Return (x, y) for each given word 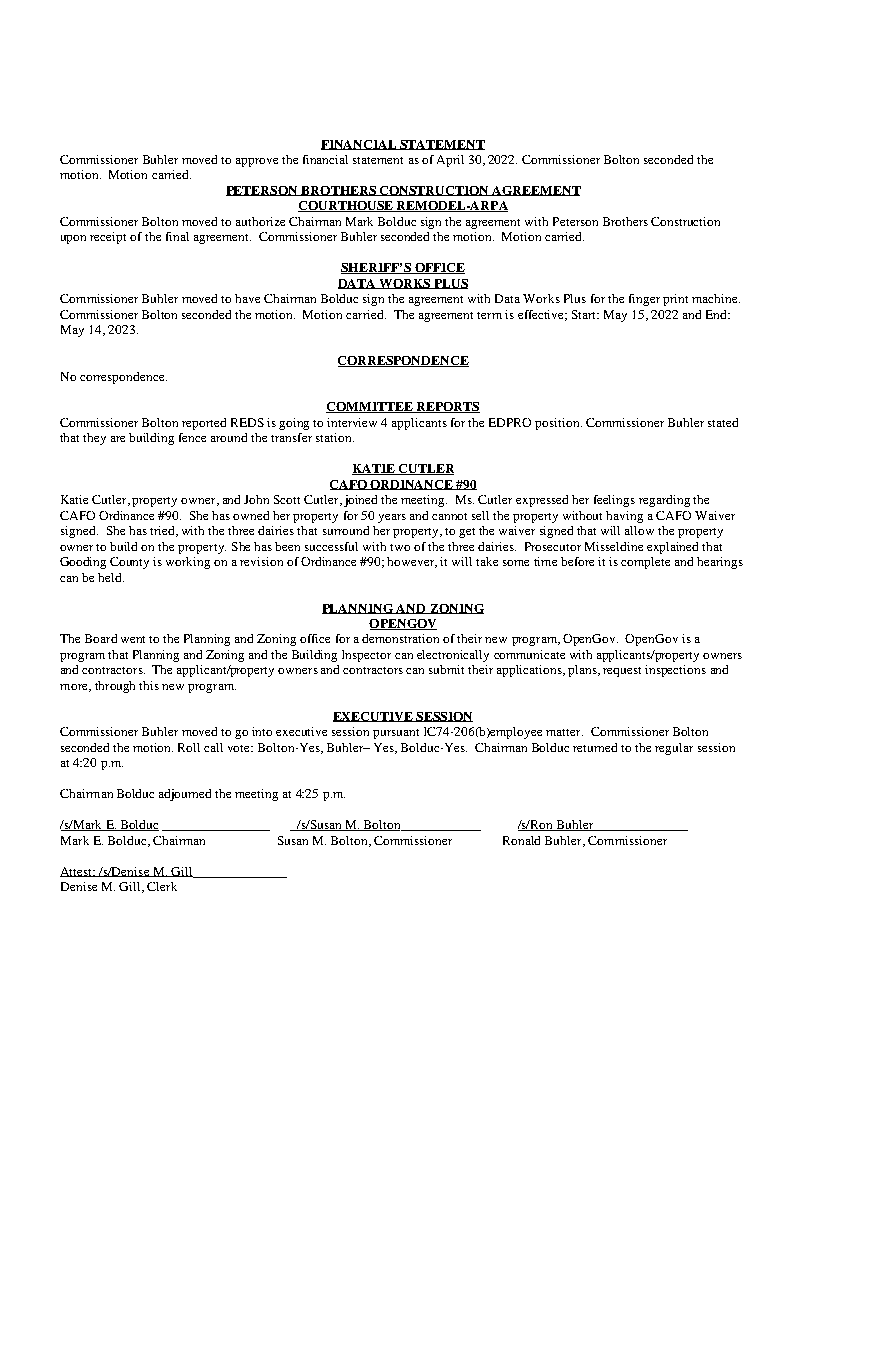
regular (674, 749)
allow (639, 530)
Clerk (162, 886)
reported (204, 424)
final (177, 236)
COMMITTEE (370, 407)
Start (585, 314)
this (149, 685)
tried (163, 531)
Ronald (521, 840)
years (392, 518)
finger (644, 300)
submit (446, 669)
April (450, 161)
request (622, 672)
